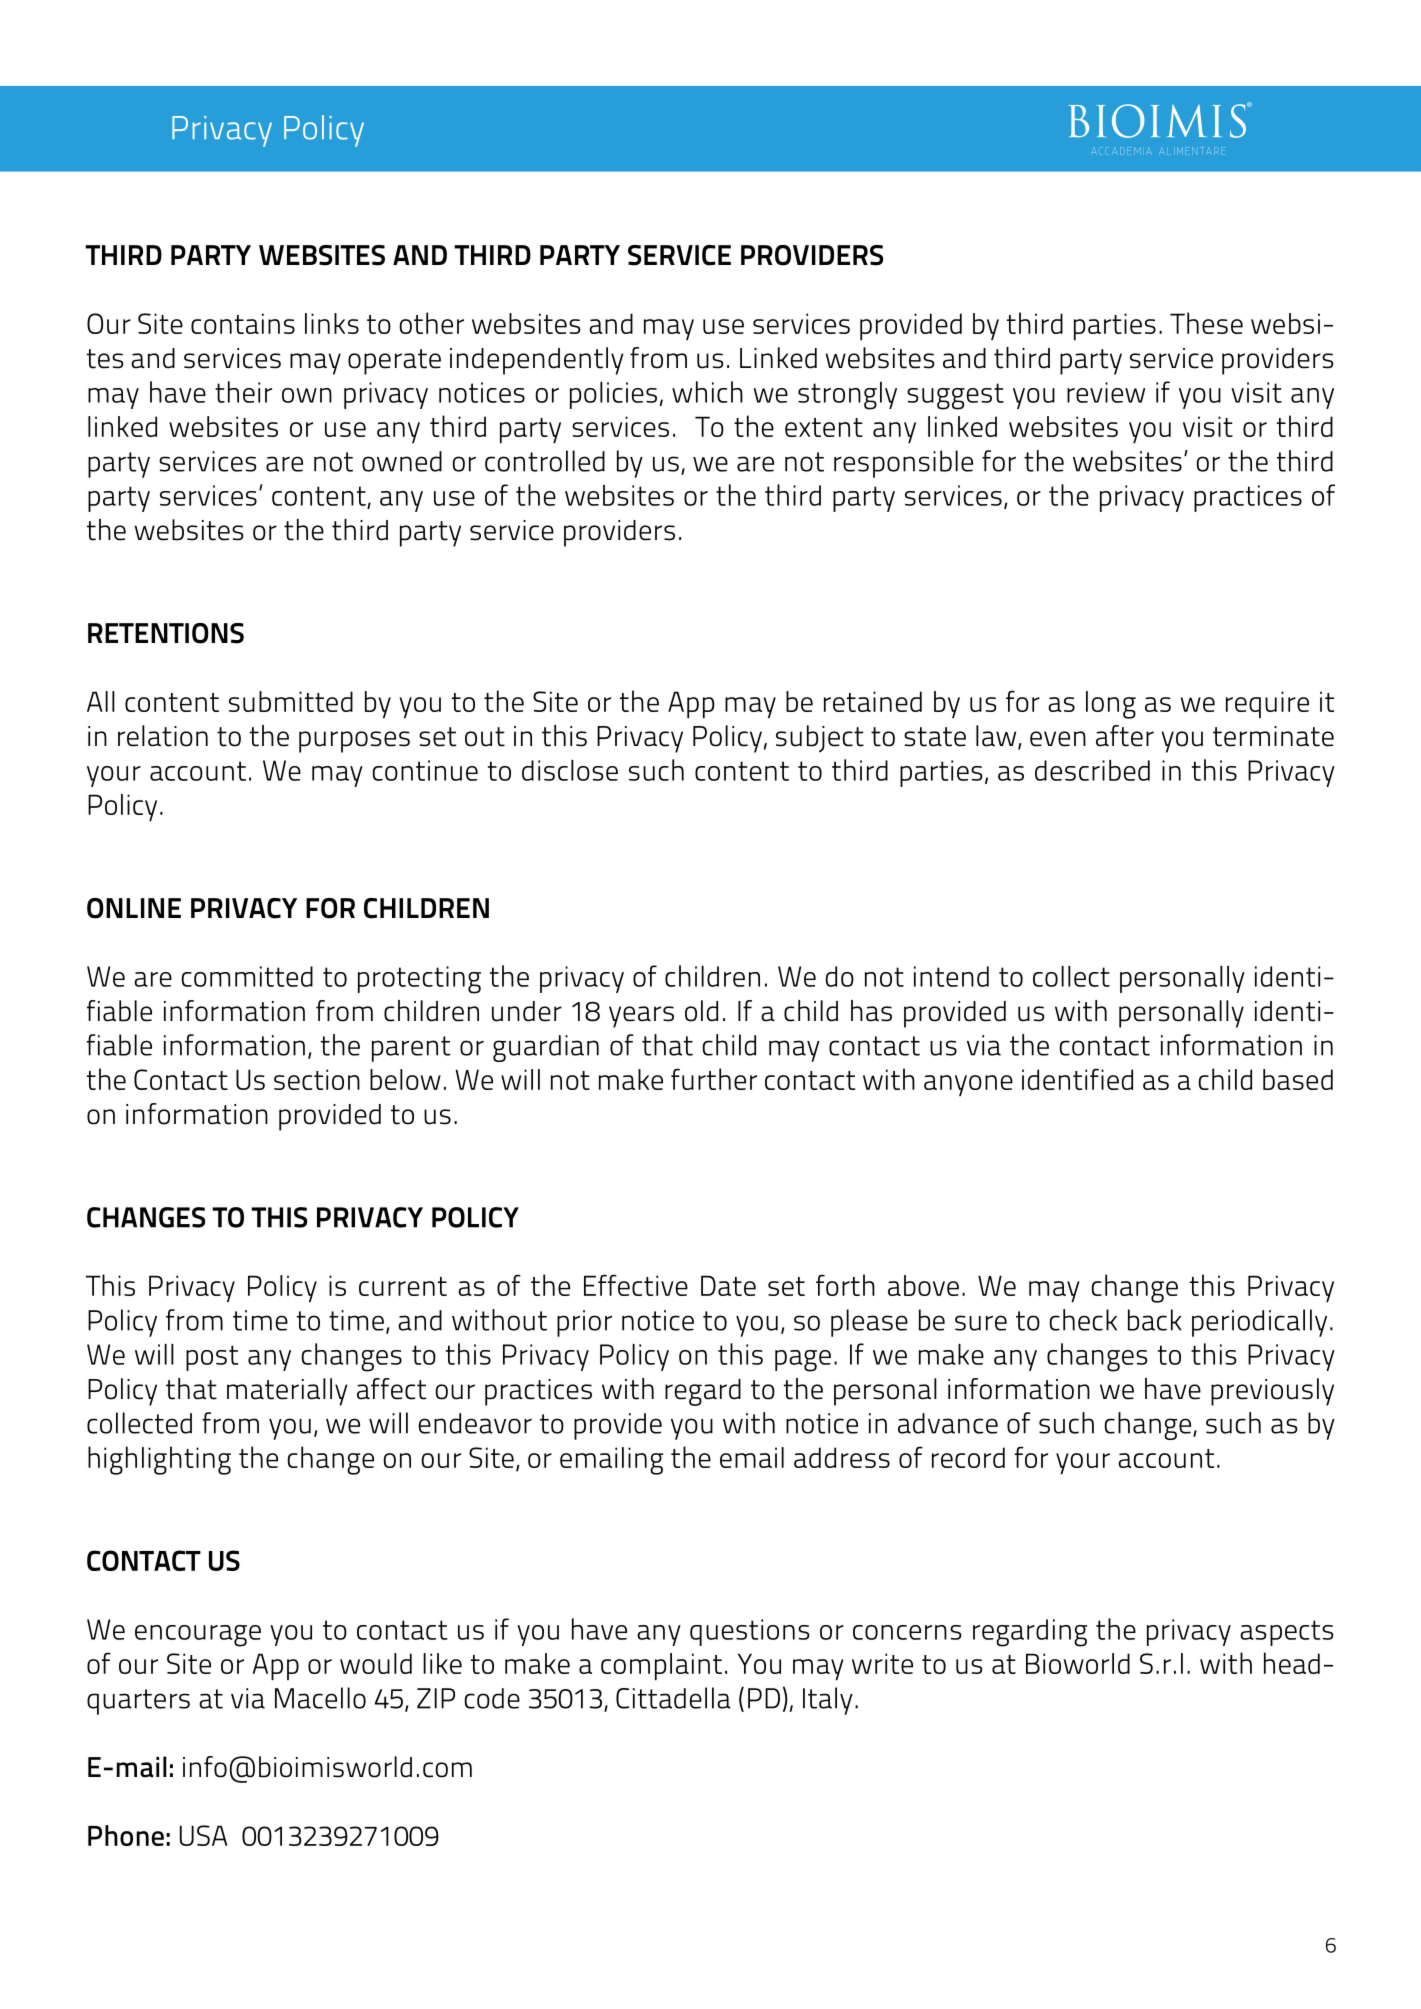 This screenshot has width=1421, height=2009. I want to click on submitted, so click(291, 701).
